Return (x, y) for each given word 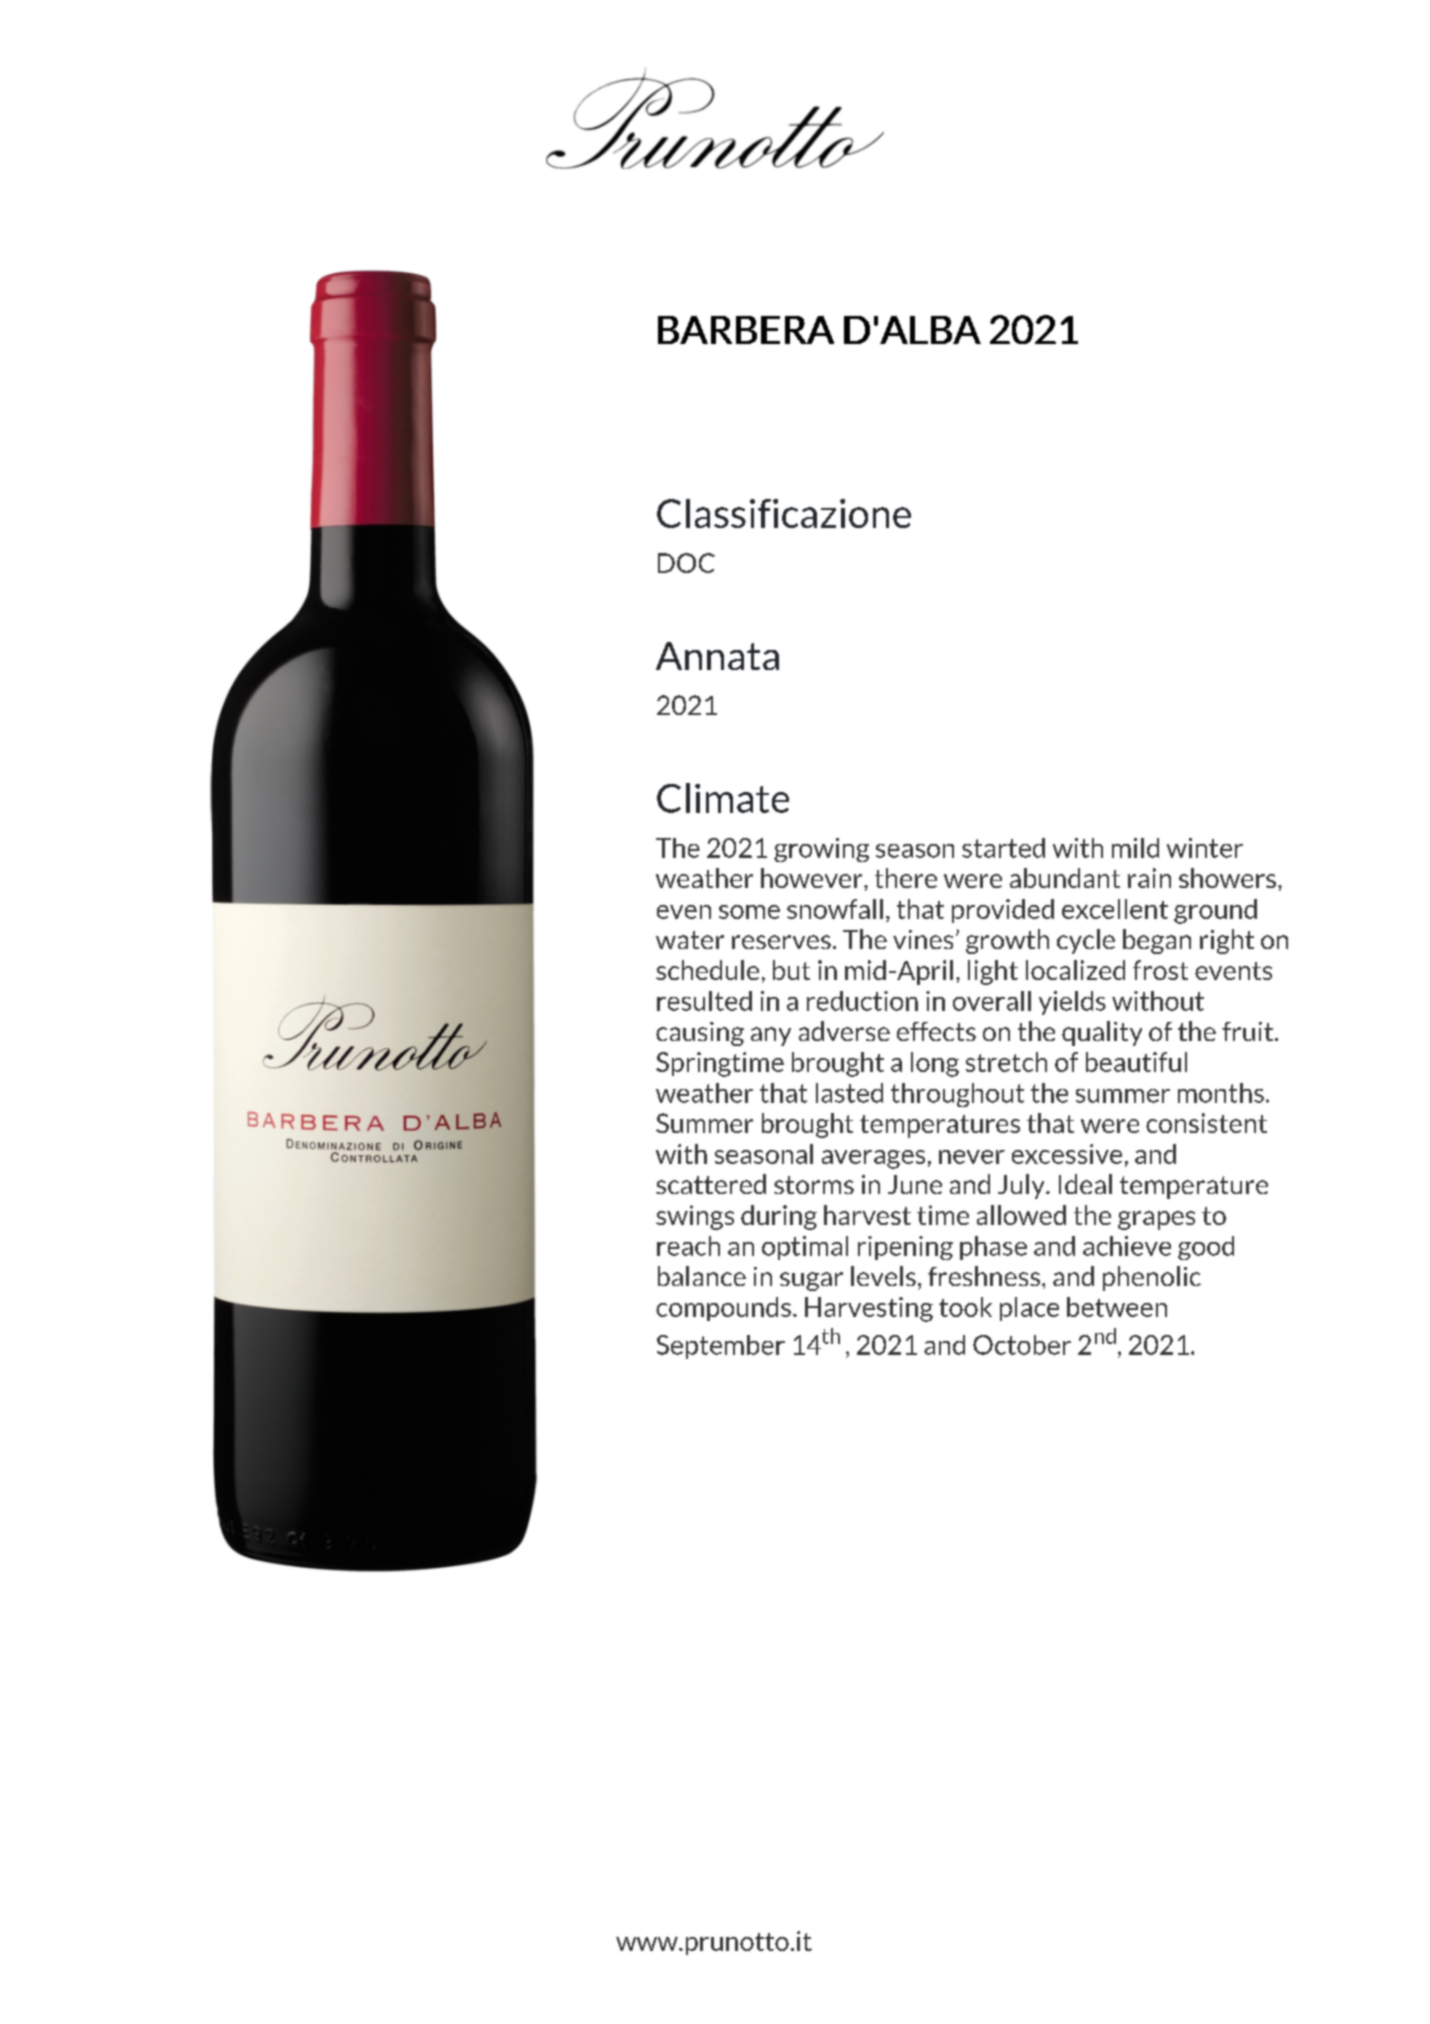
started (1003, 848)
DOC (686, 563)
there (906, 878)
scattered (711, 1184)
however (813, 878)
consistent (1206, 1123)
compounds (723, 1309)
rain (1149, 878)
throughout (957, 1095)
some (749, 912)
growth (1007, 941)
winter (1205, 848)
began (1157, 941)
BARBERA (746, 330)
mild (1135, 848)
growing (821, 850)
